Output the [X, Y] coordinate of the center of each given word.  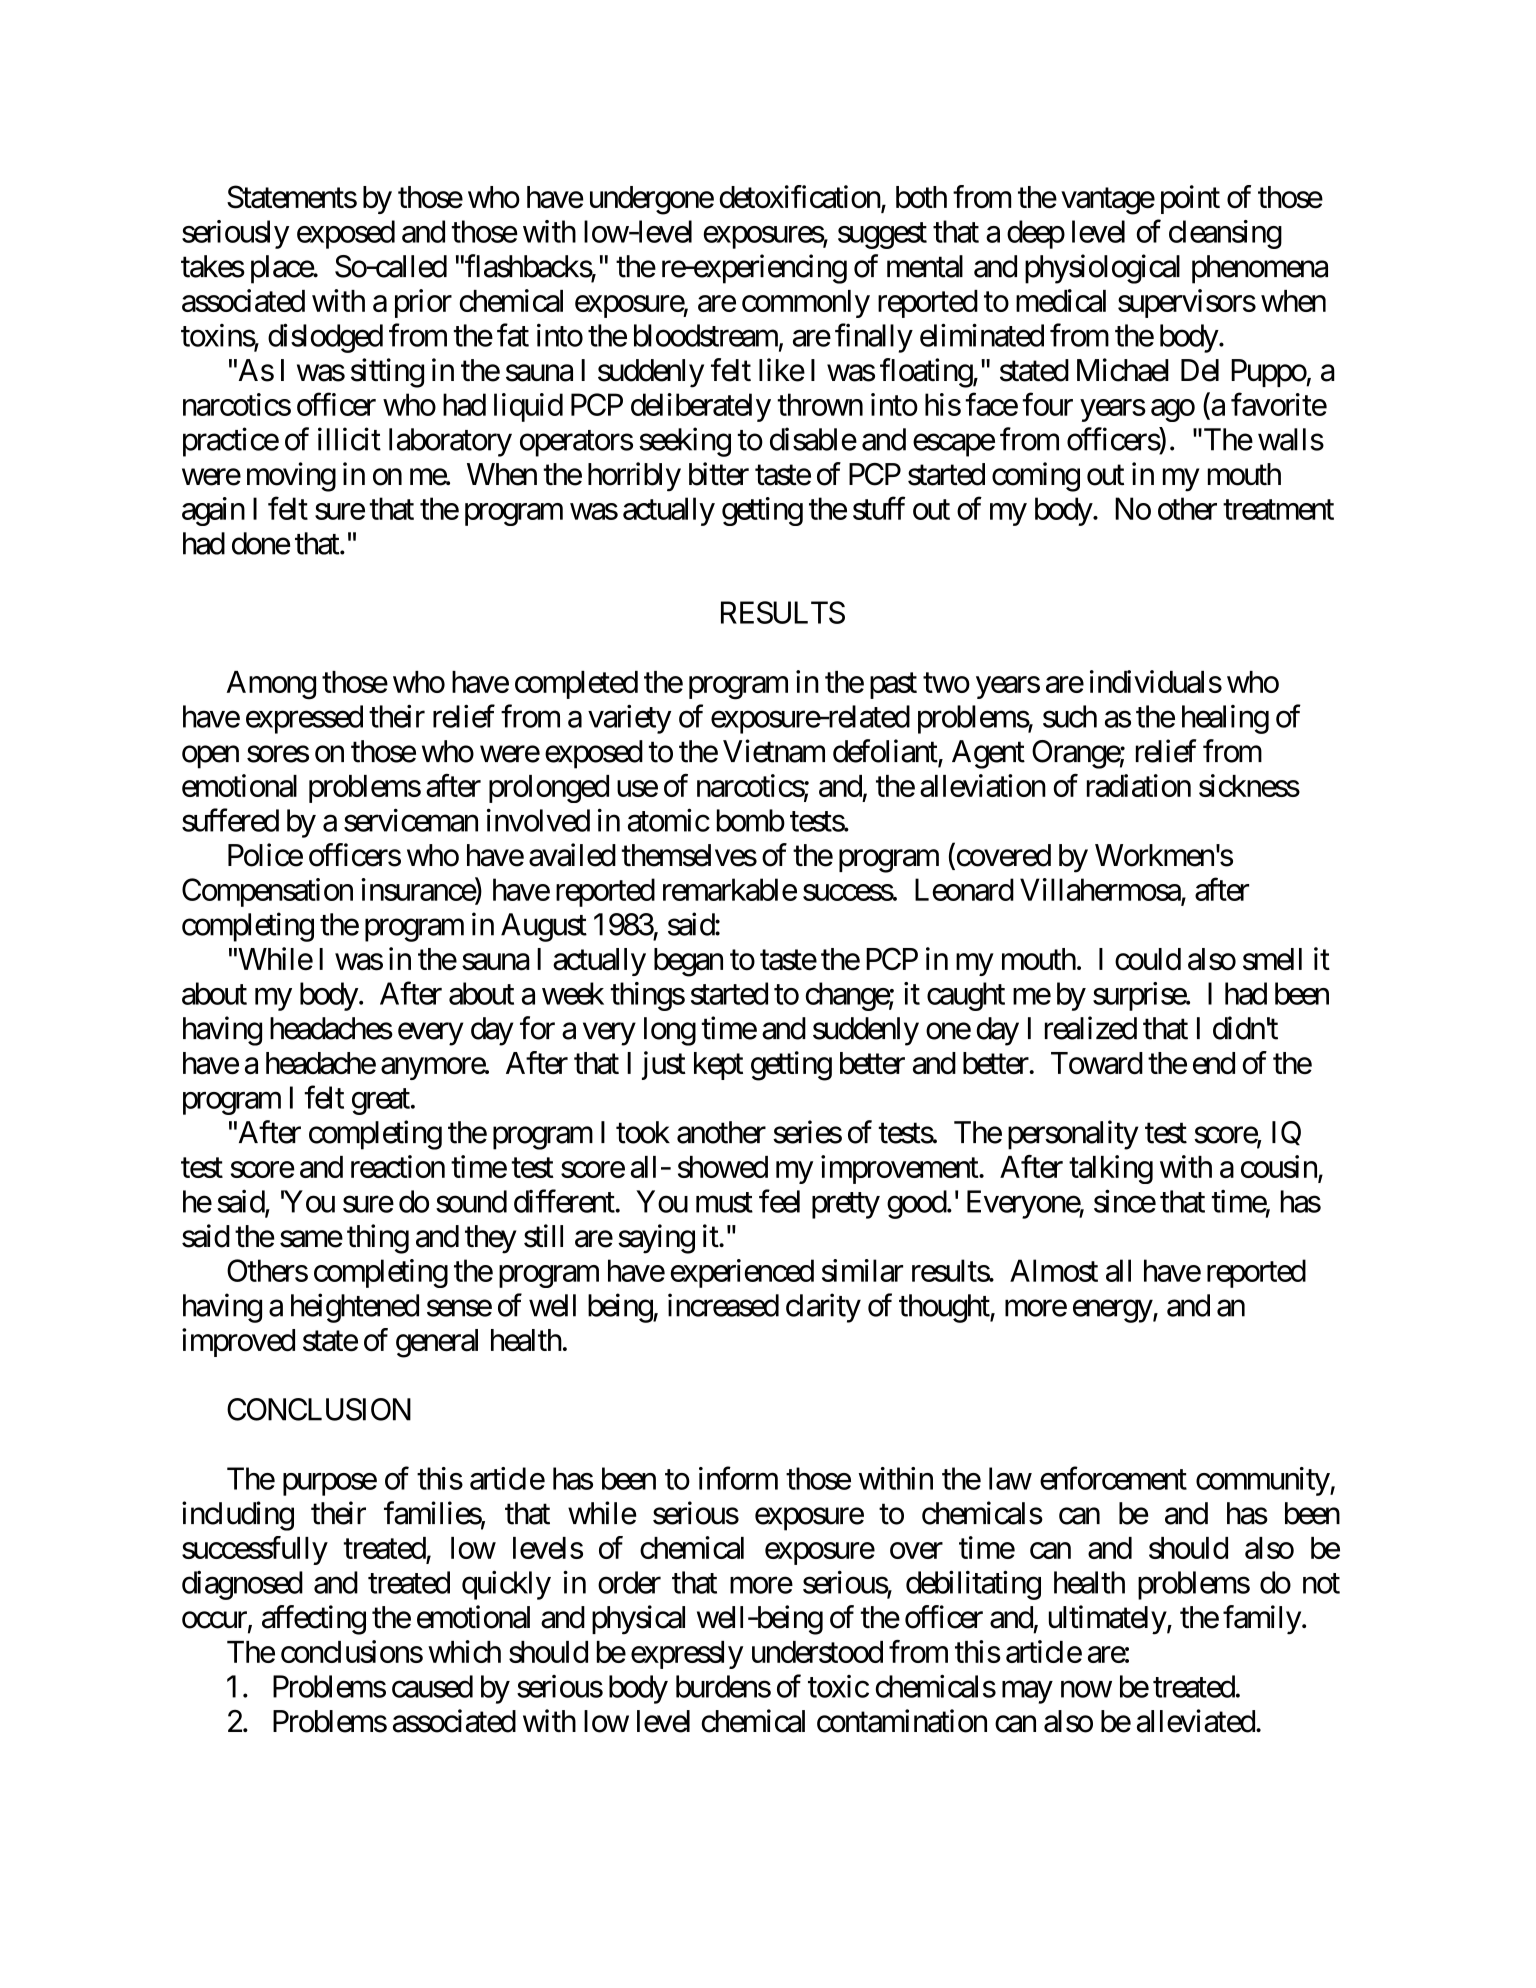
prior [423, 303]
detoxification [800, 198]
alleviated [1196, 1721]
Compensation [267, 892]
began [688, 962]
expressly [687, 1655]
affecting [314, 1620]
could [1148, 959]
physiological [1102, 269]
